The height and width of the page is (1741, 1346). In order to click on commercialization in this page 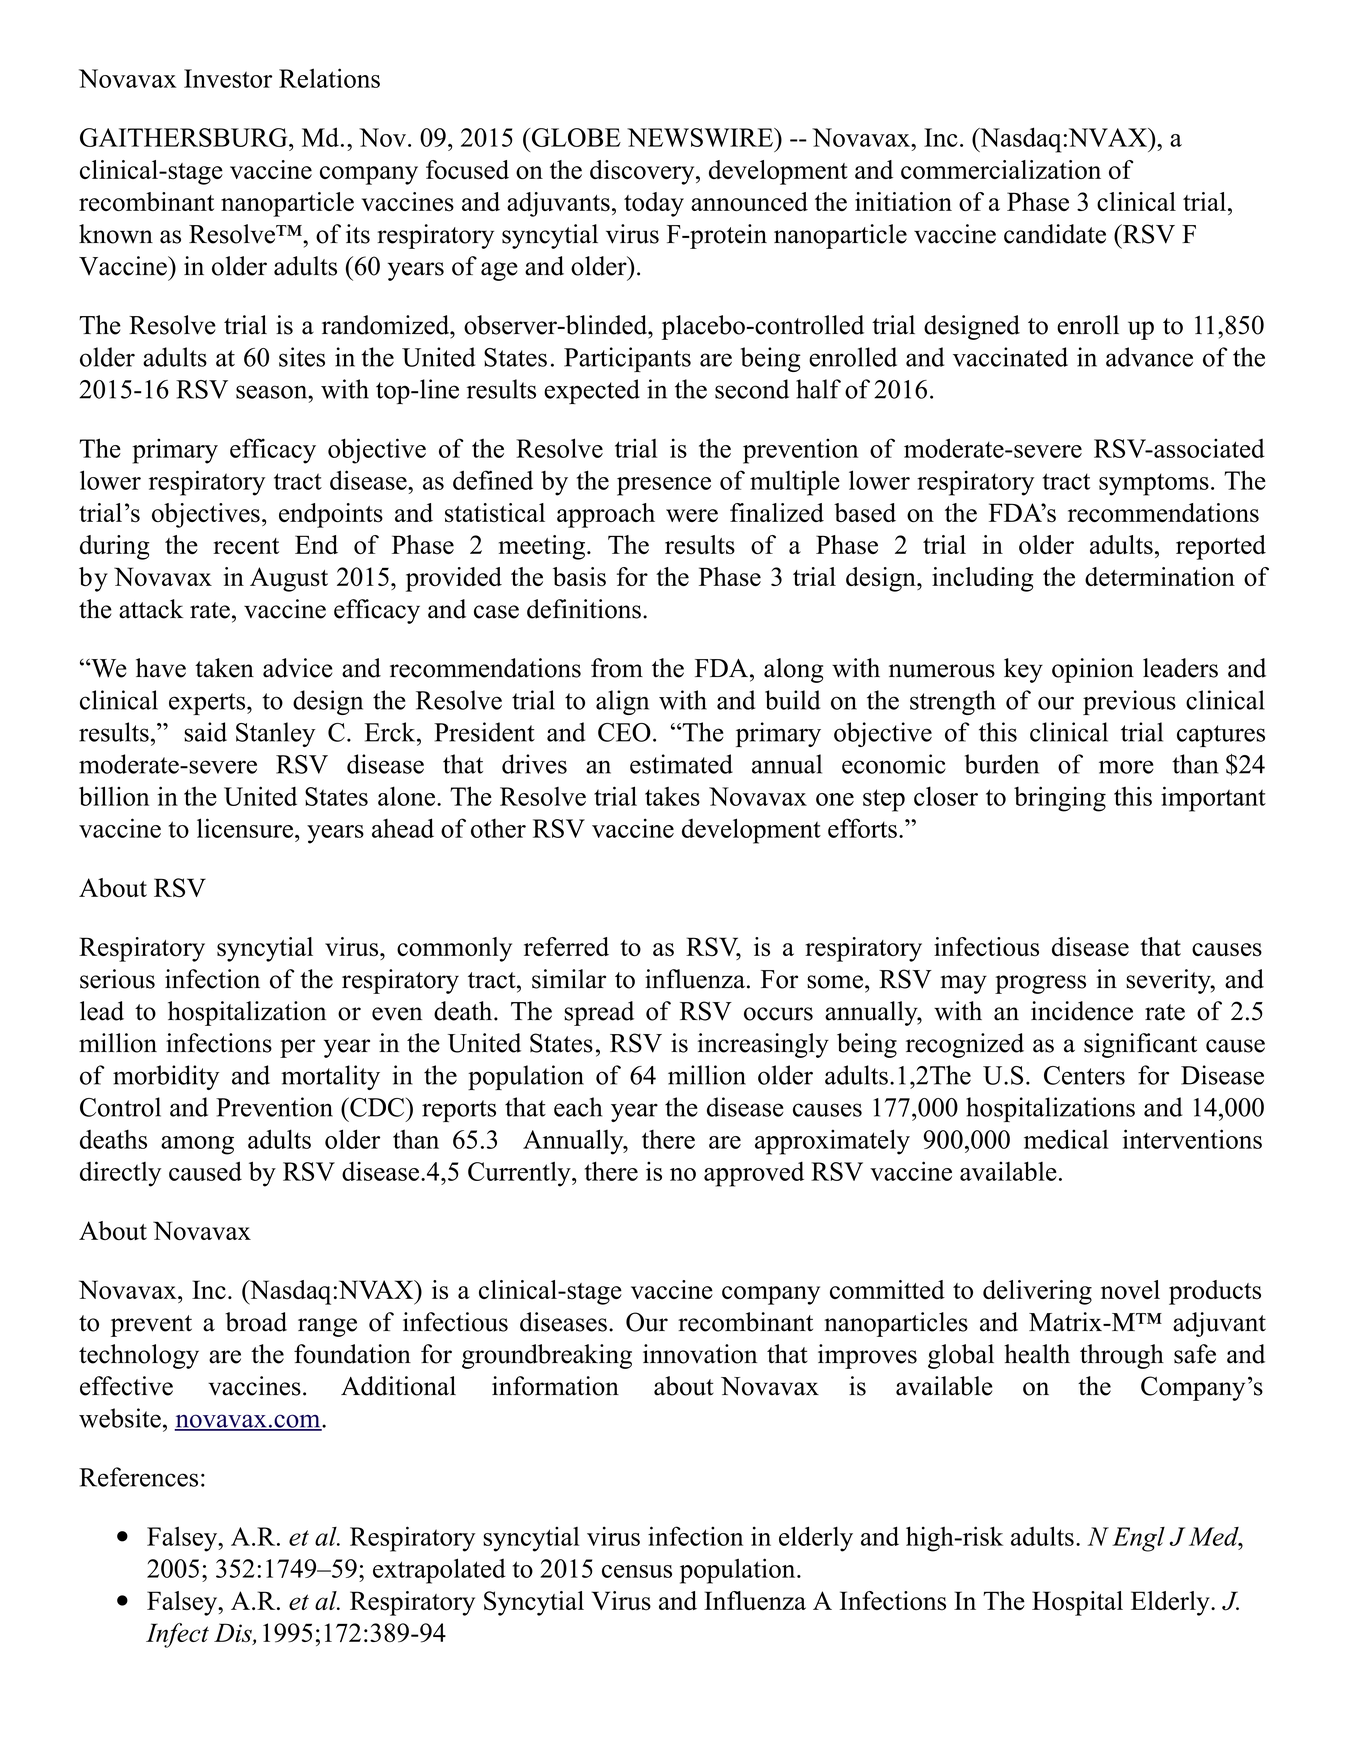, I will do `click(1001, 169)`.
